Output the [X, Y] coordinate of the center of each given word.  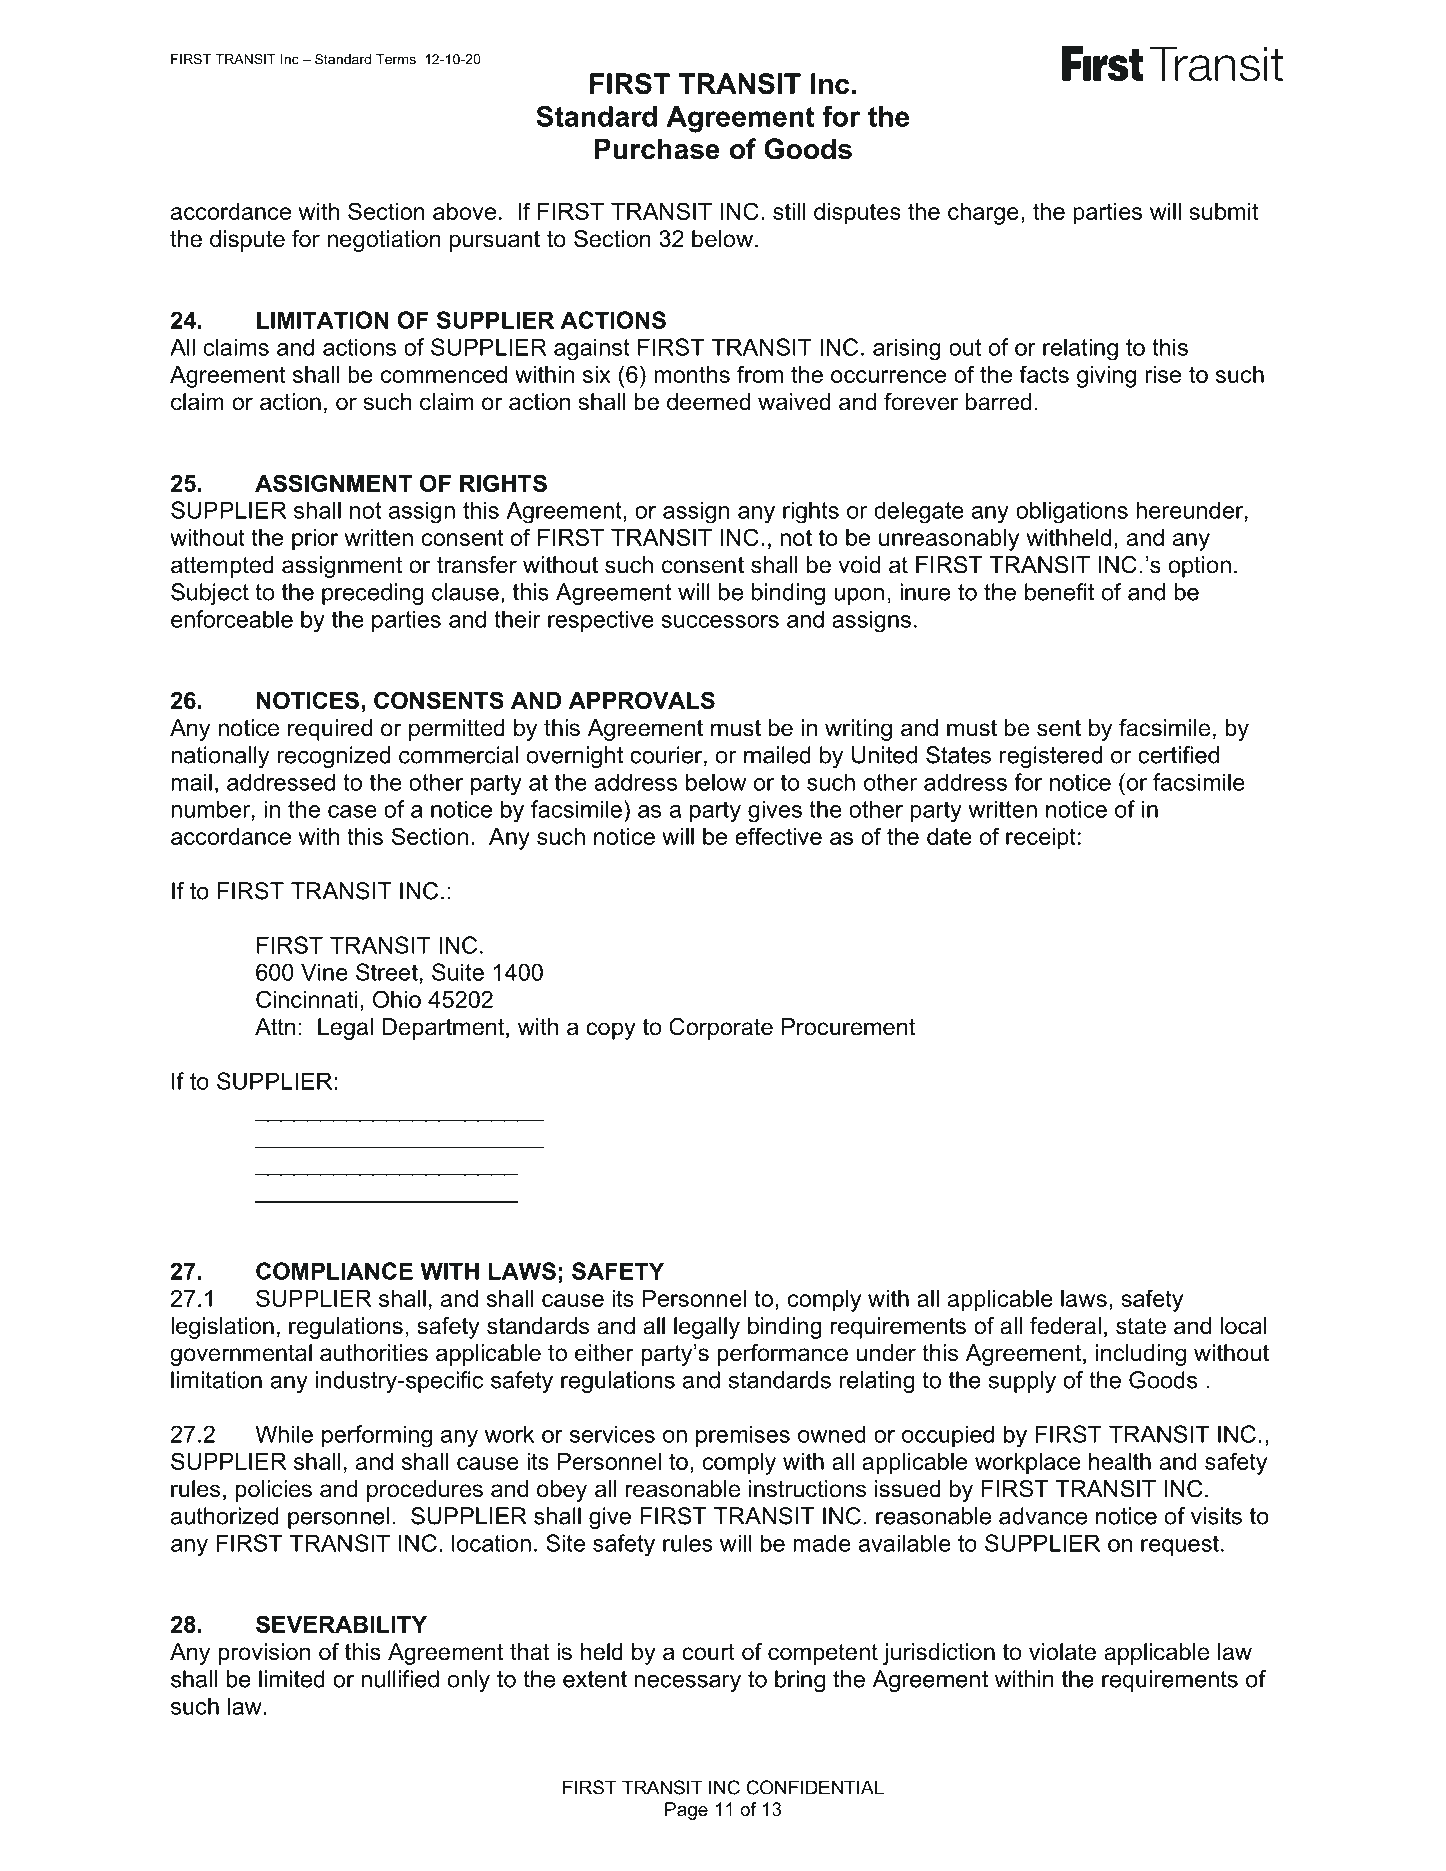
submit [1224, 211]
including [1141, 1355]
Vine [324, 972]
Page [686, 1811]
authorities [374, 1353]
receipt [1041, 839]
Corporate [721, 1029]
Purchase [657, 149]
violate [1062, 1652]
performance [782, 1355]
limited [292, 1679]
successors [720, 621]
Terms [396, 59]
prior [315, 540]
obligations [1072, 512]
